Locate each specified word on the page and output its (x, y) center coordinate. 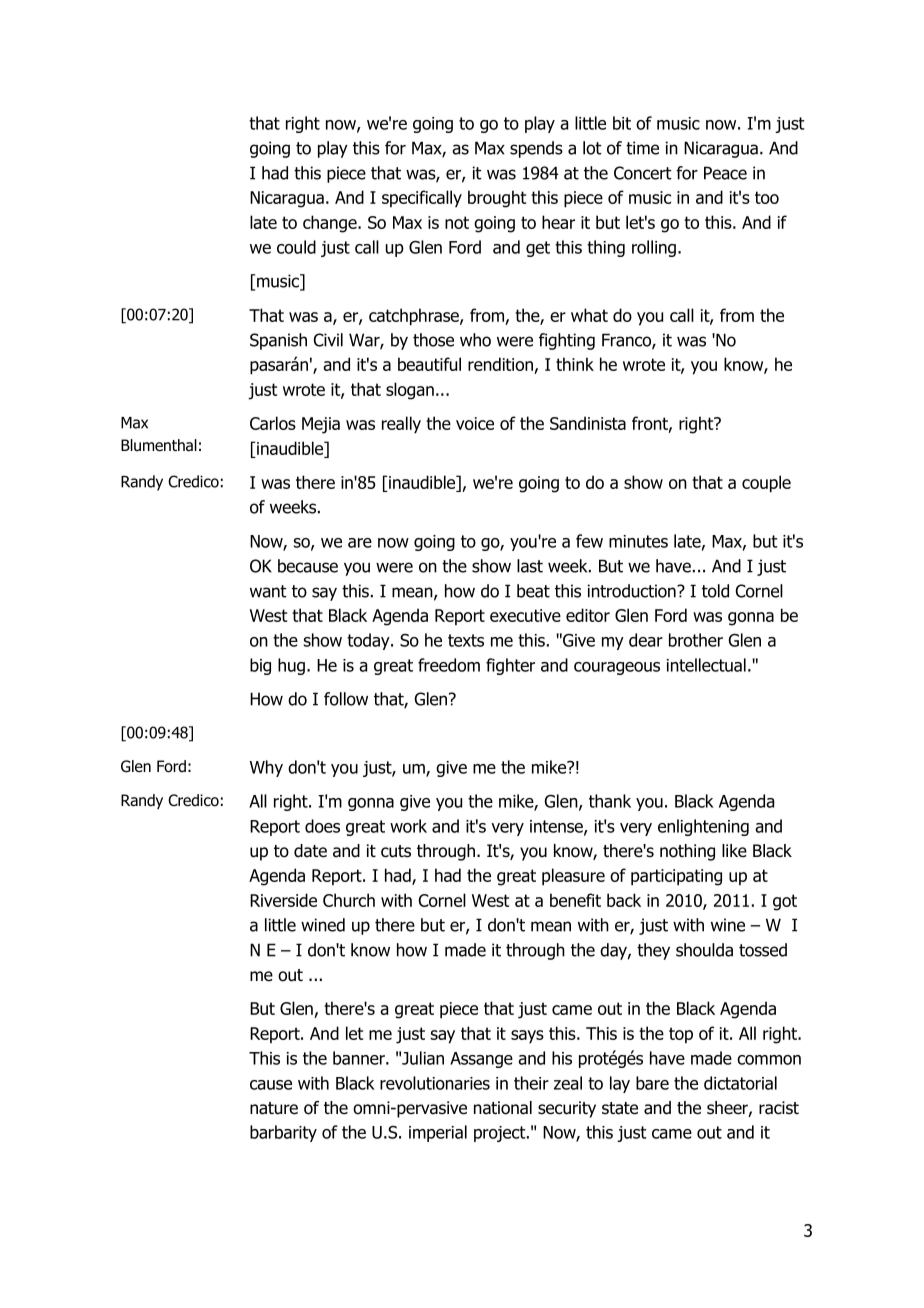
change (331, 224)
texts (466, 640)
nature (274, 1108)
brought (497, 199)
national (503, 1108)
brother (696, 640)
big (260, 666)
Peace (725, 173)
